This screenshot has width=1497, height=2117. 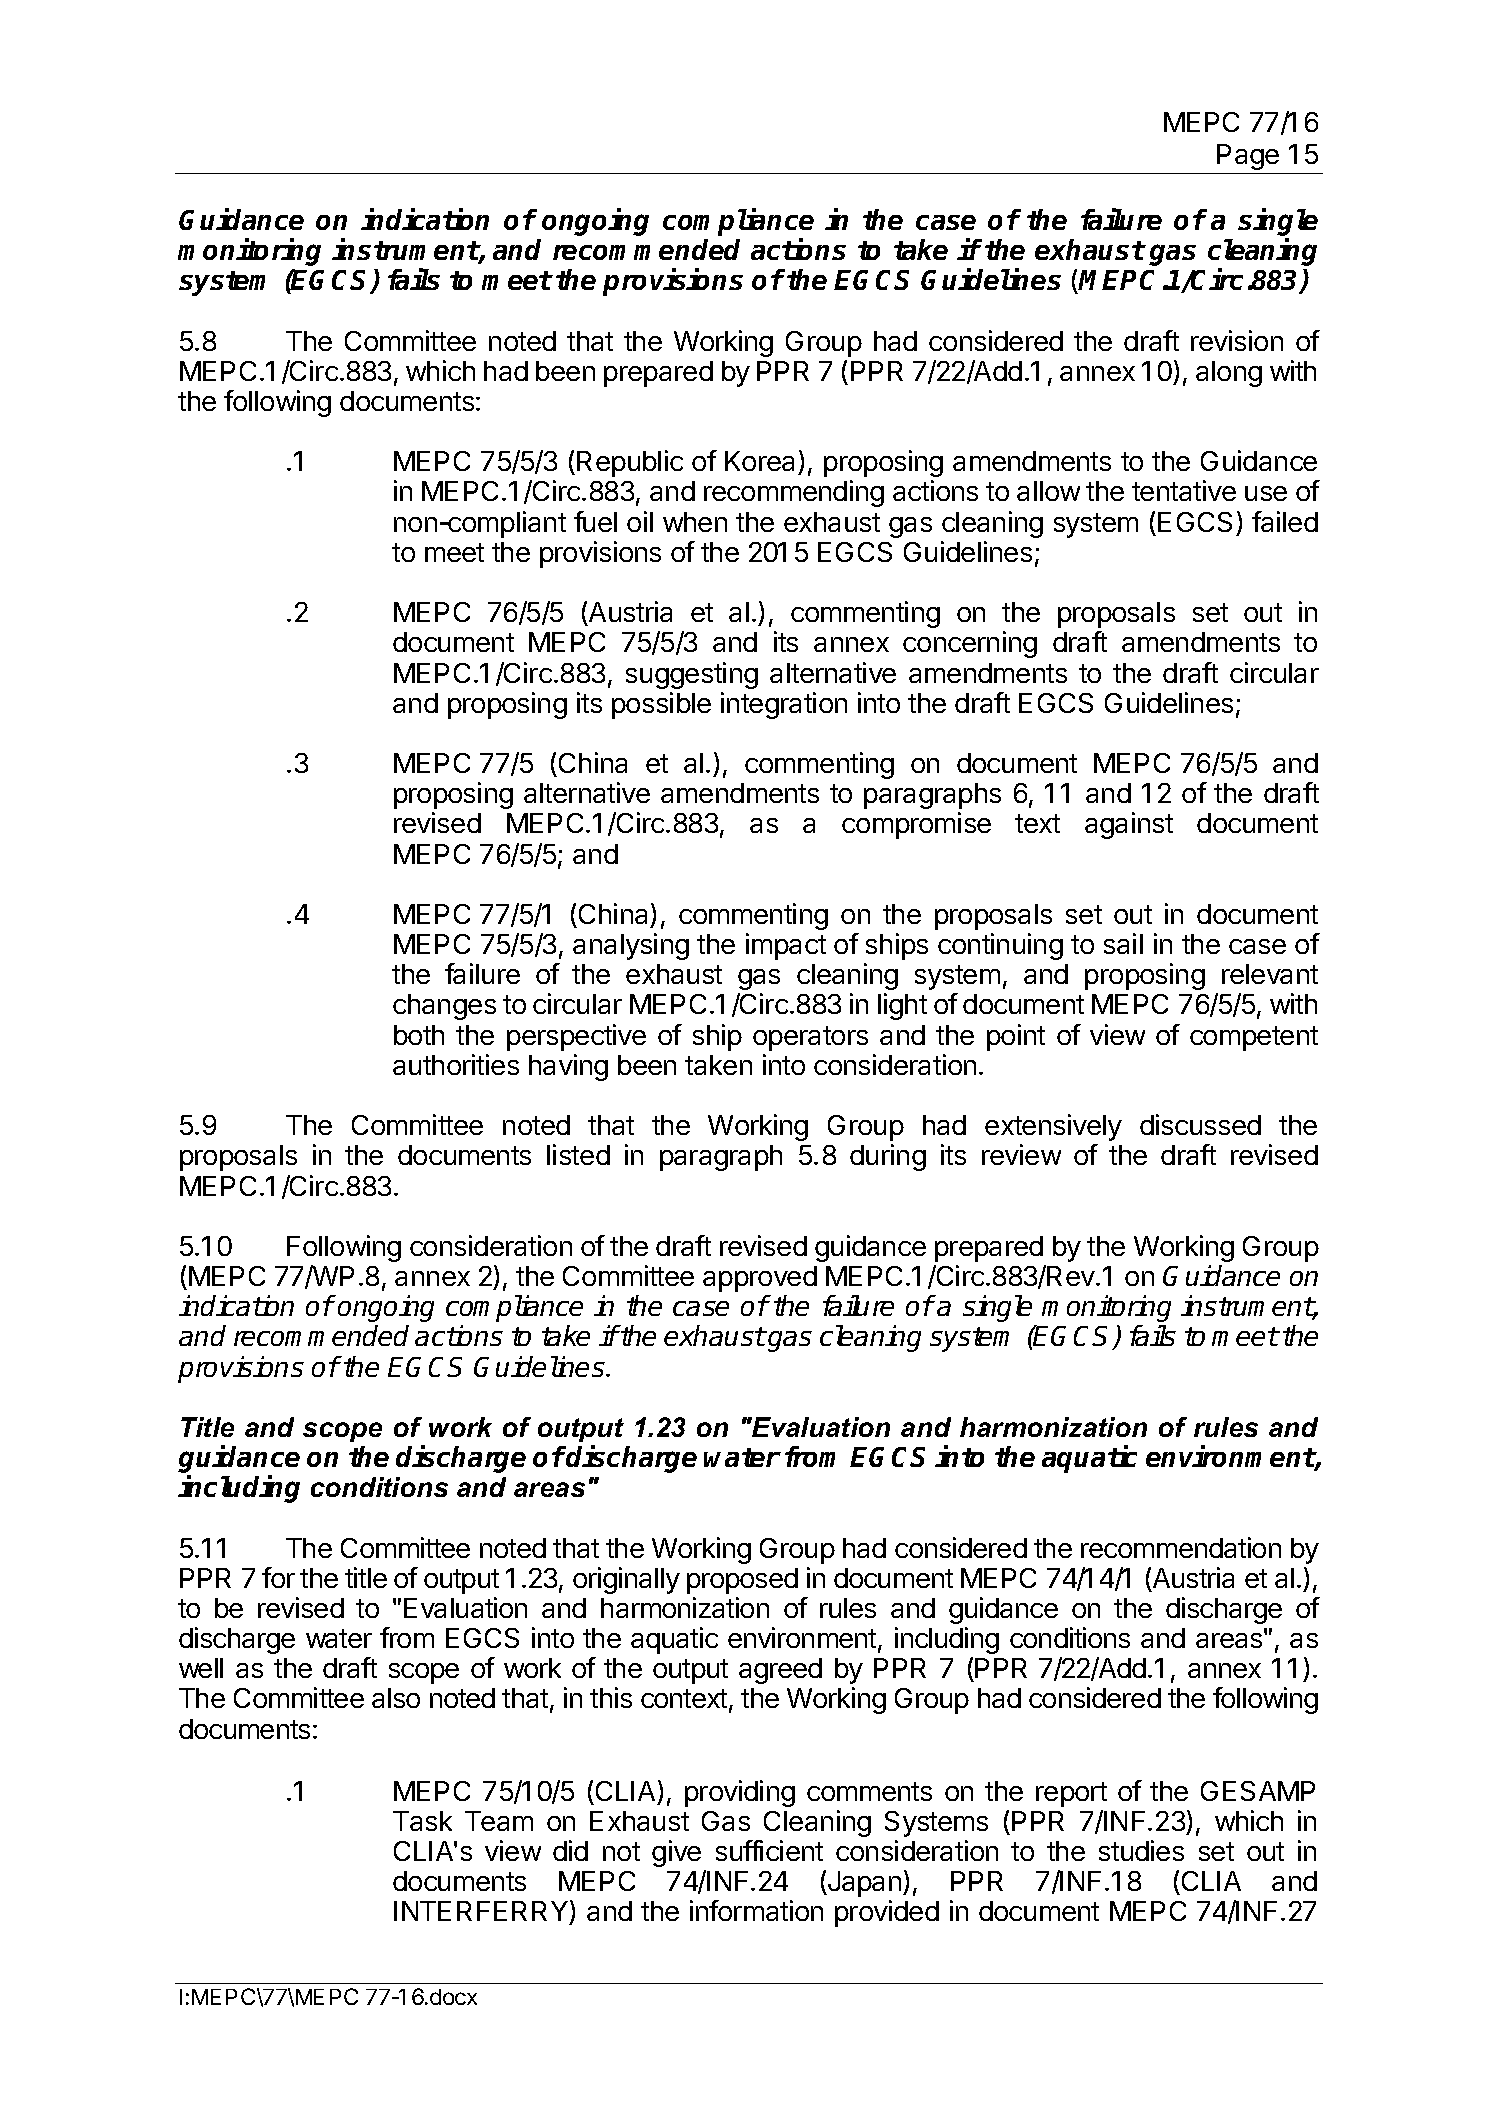 I want to click on Republic, so click(x=630, y=463).
